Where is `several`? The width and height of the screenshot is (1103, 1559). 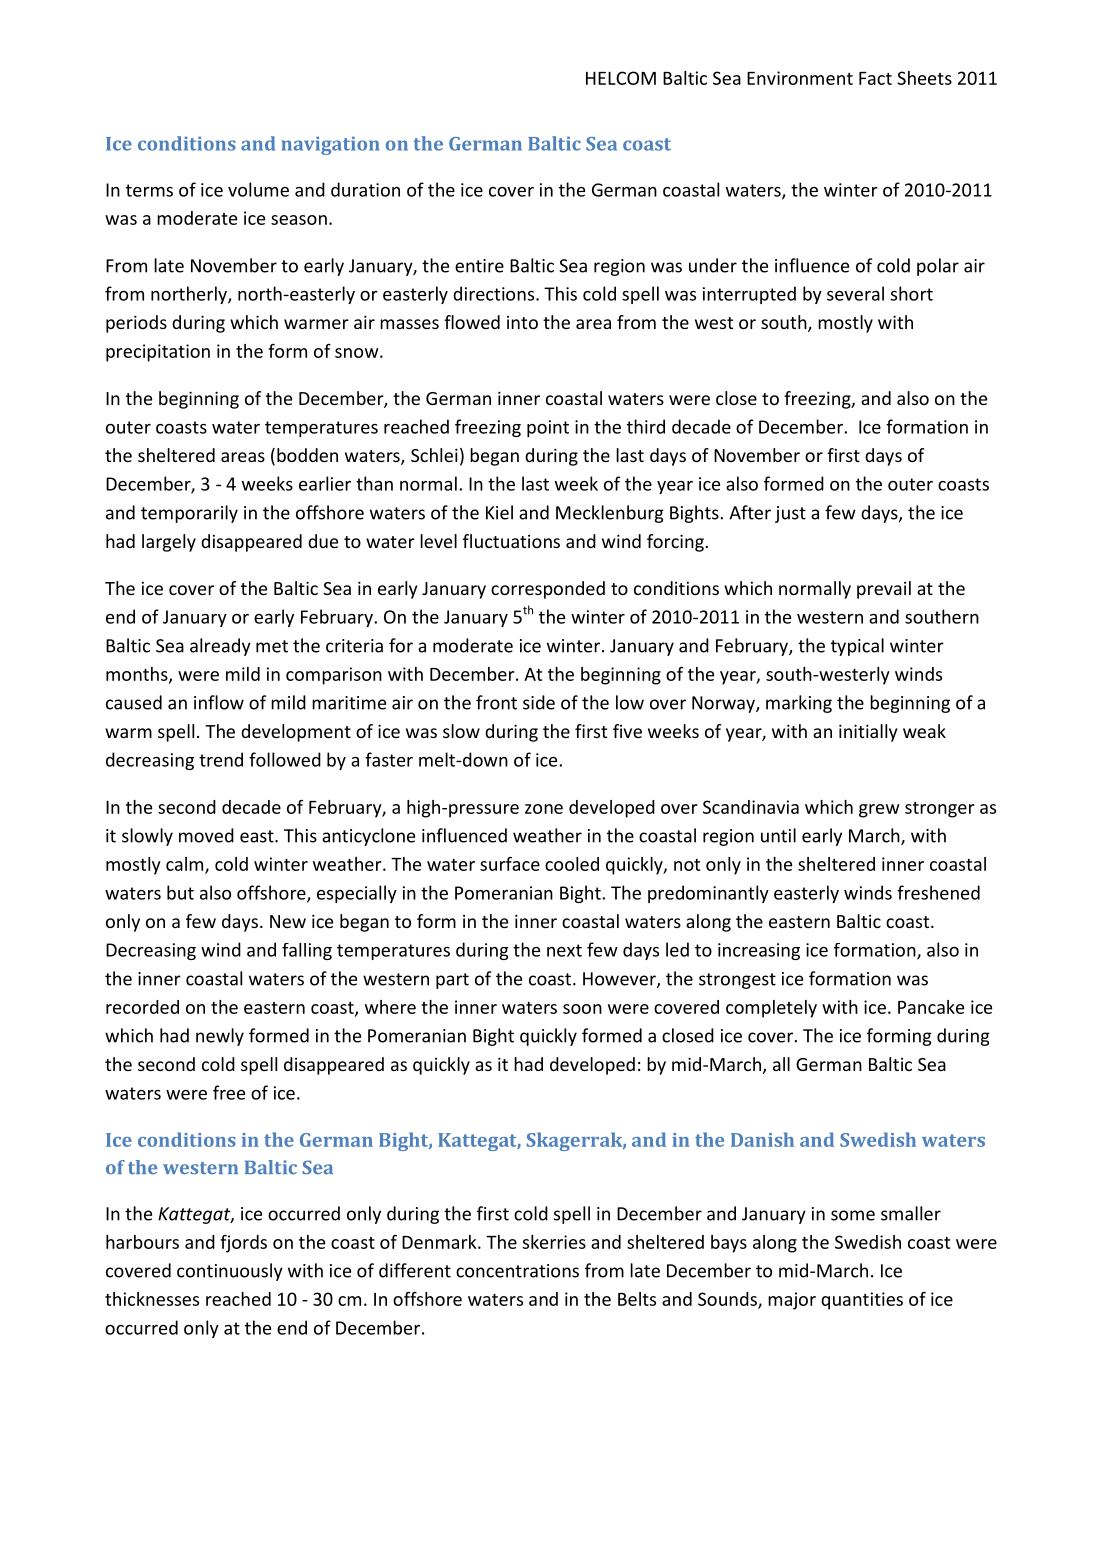 several is located at coordinates (855, 293).
